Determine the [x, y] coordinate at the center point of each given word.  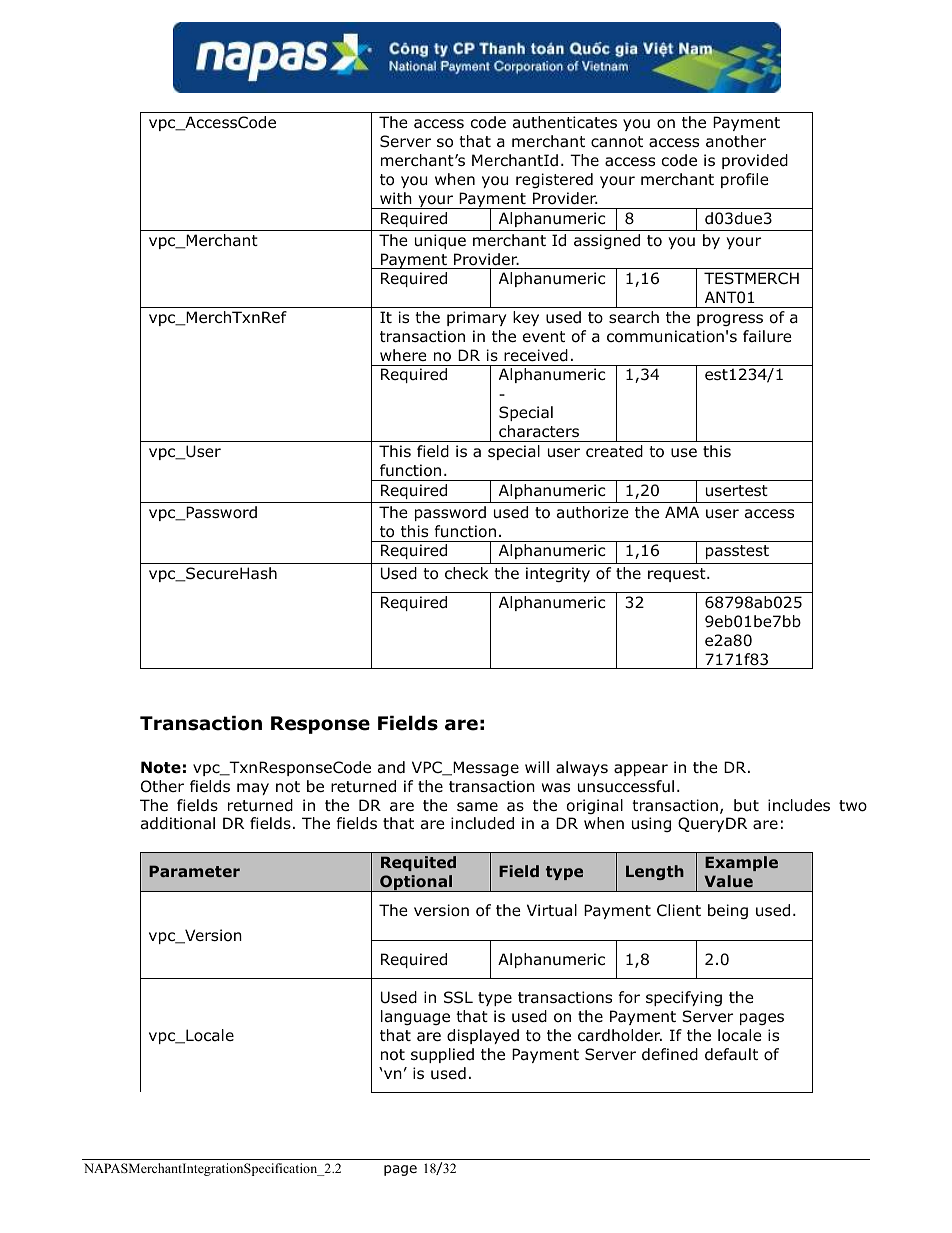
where [403, 355]
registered [554, 180]
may [253, 789]
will [537, 767]
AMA [682, 512]
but [746, 805]
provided [755, 161]
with [396, 198]
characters [539, 431]
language [415, 1017]
